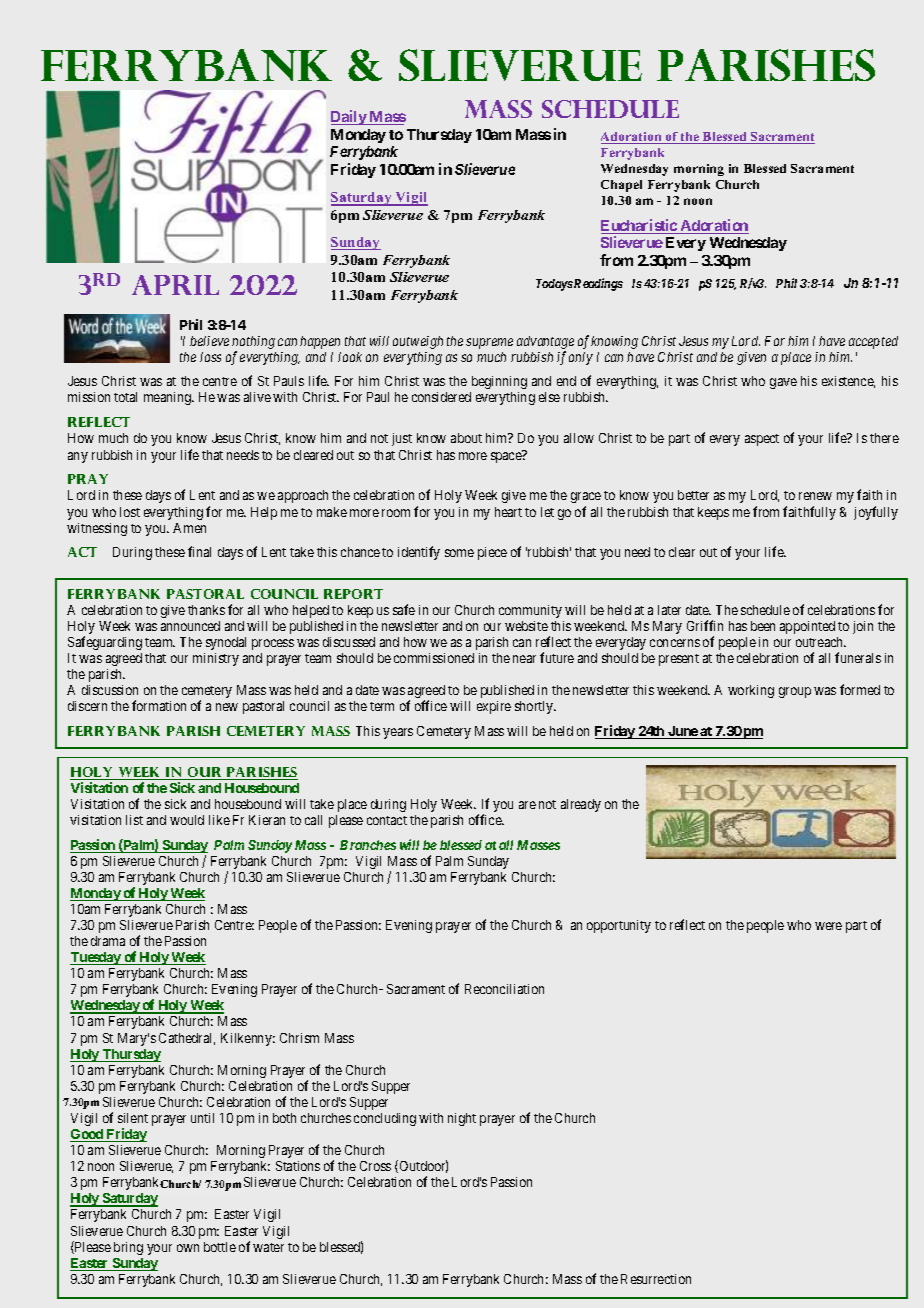 This screenshot has height=1308, width=924. What do you see at coordinates (876, 513) in the screenshot?
I see `joyfully` at bounding box center [876, 513].
